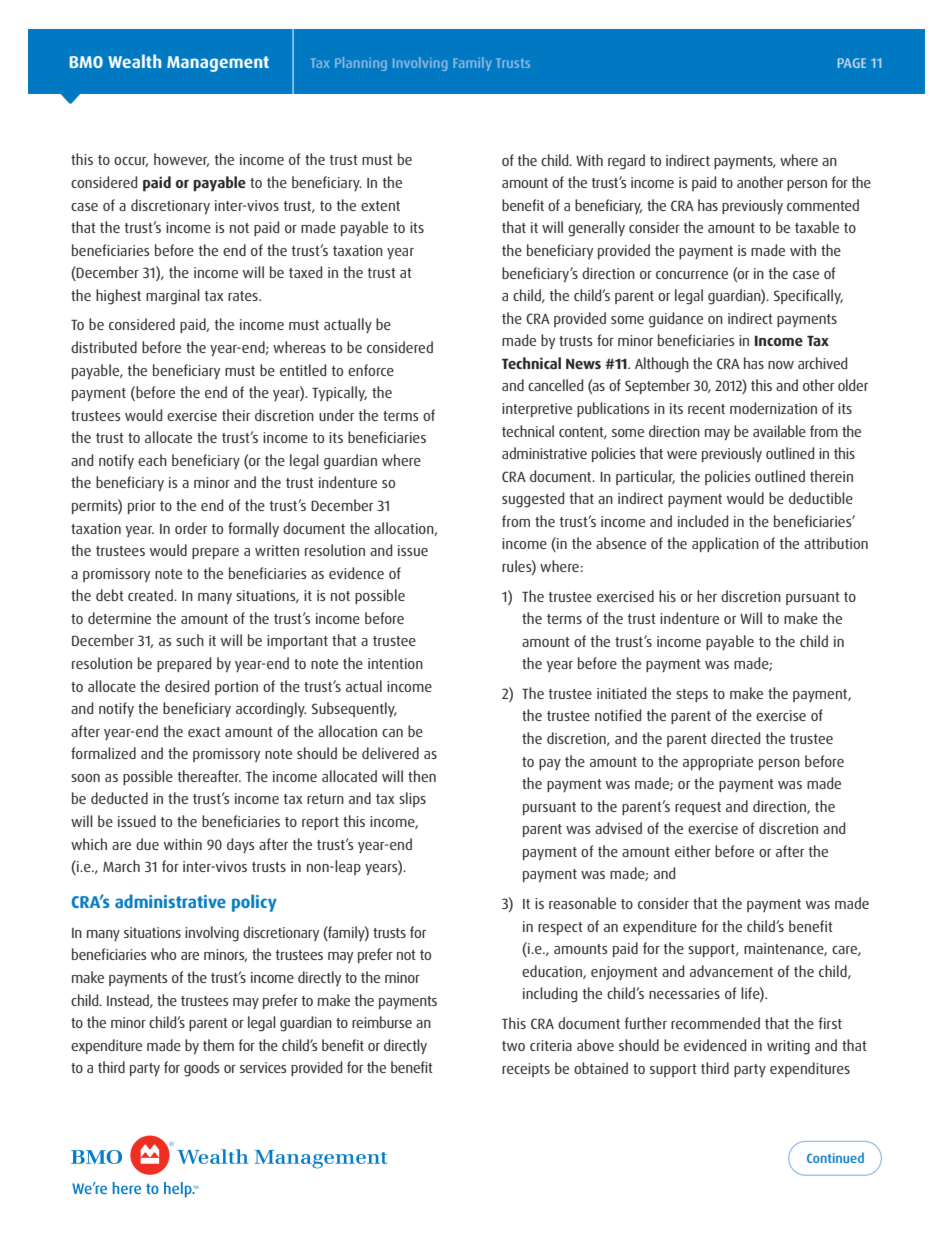 This document has height=1233, width=952. I want to click on directed, so click(735, 738).
